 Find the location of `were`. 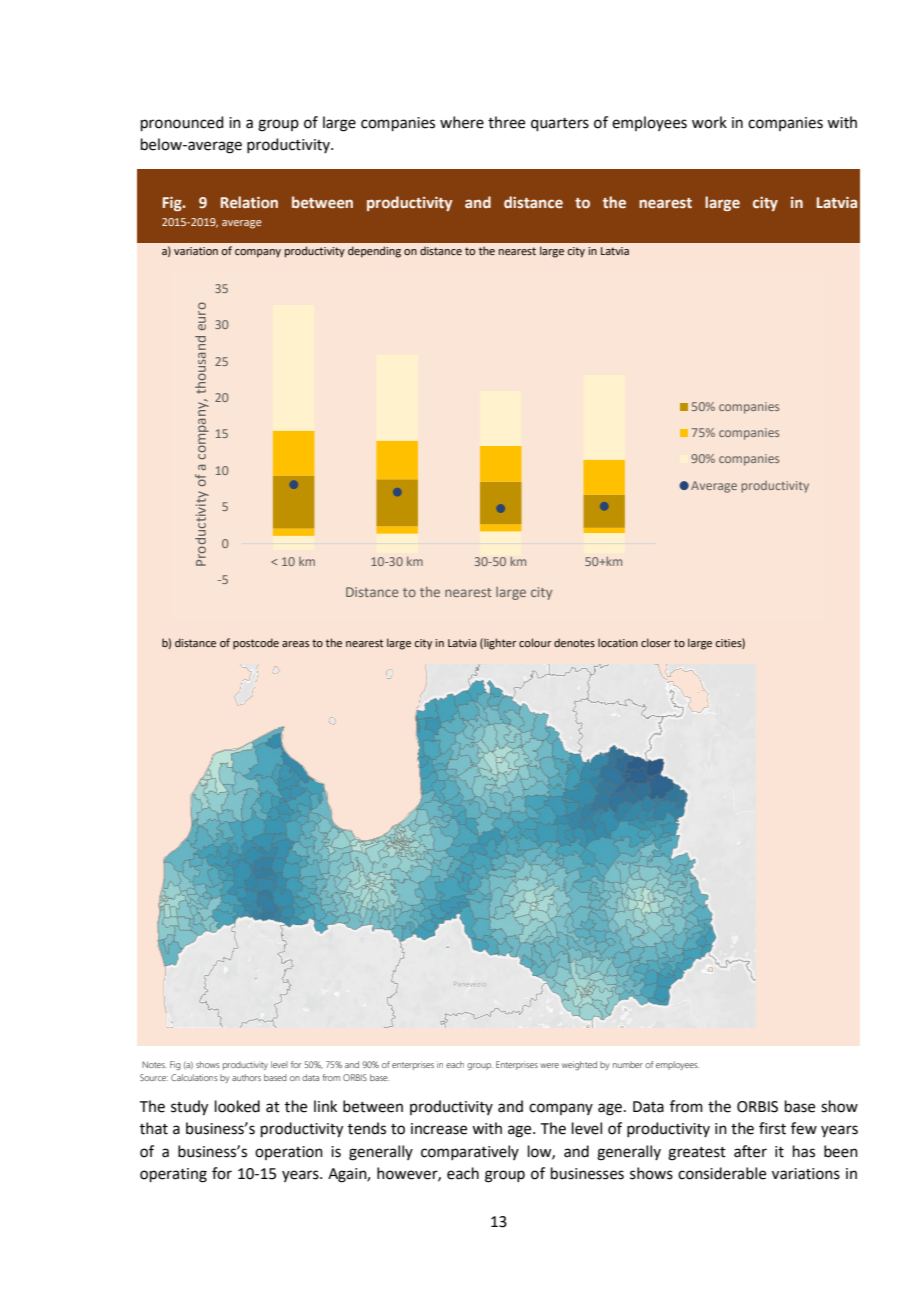

were is located at coordinates (549, 1065).
